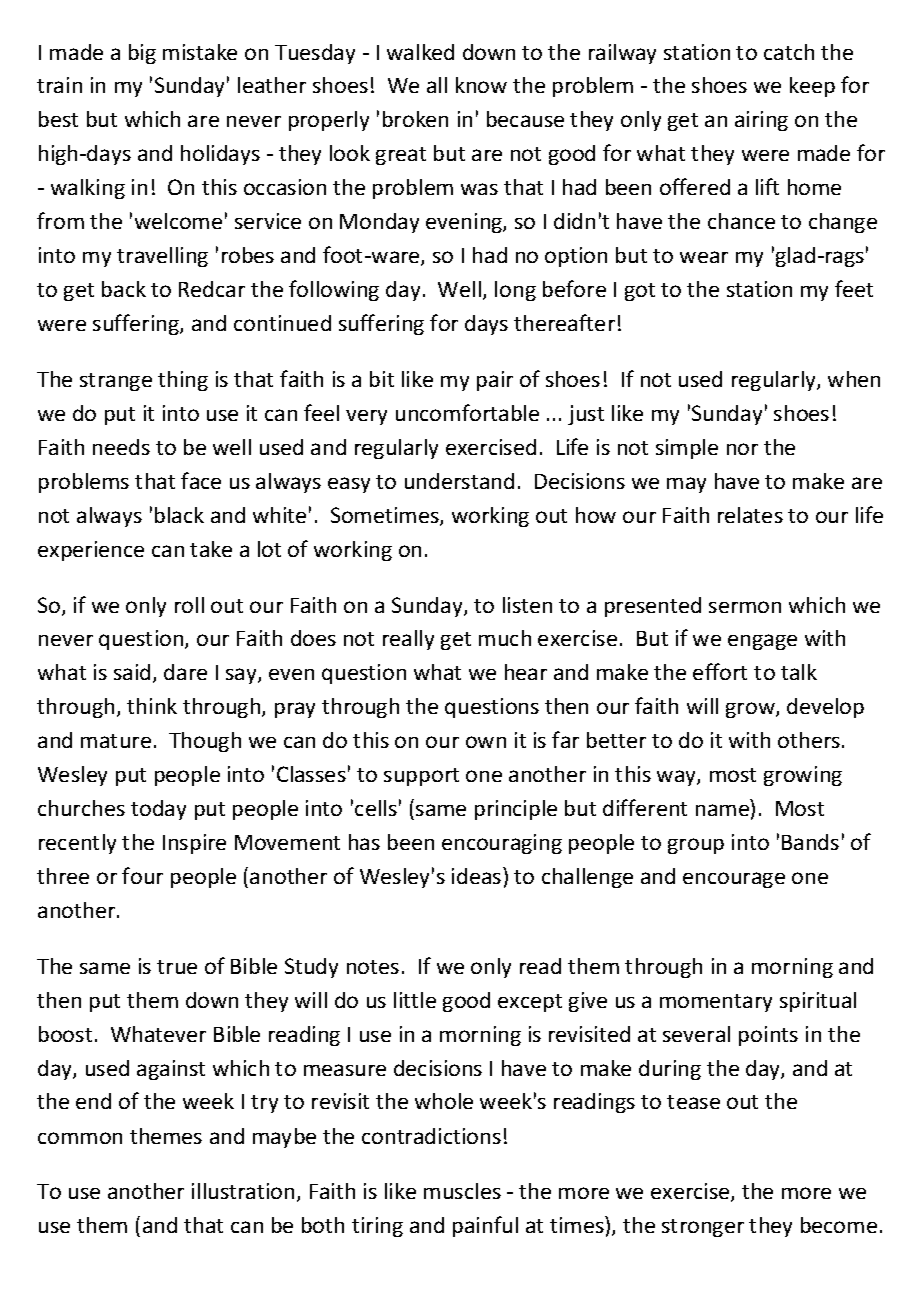 Image resolution: width=924 pixels, height=1308 pixels. I want to click on understand, so click(459, 481).
